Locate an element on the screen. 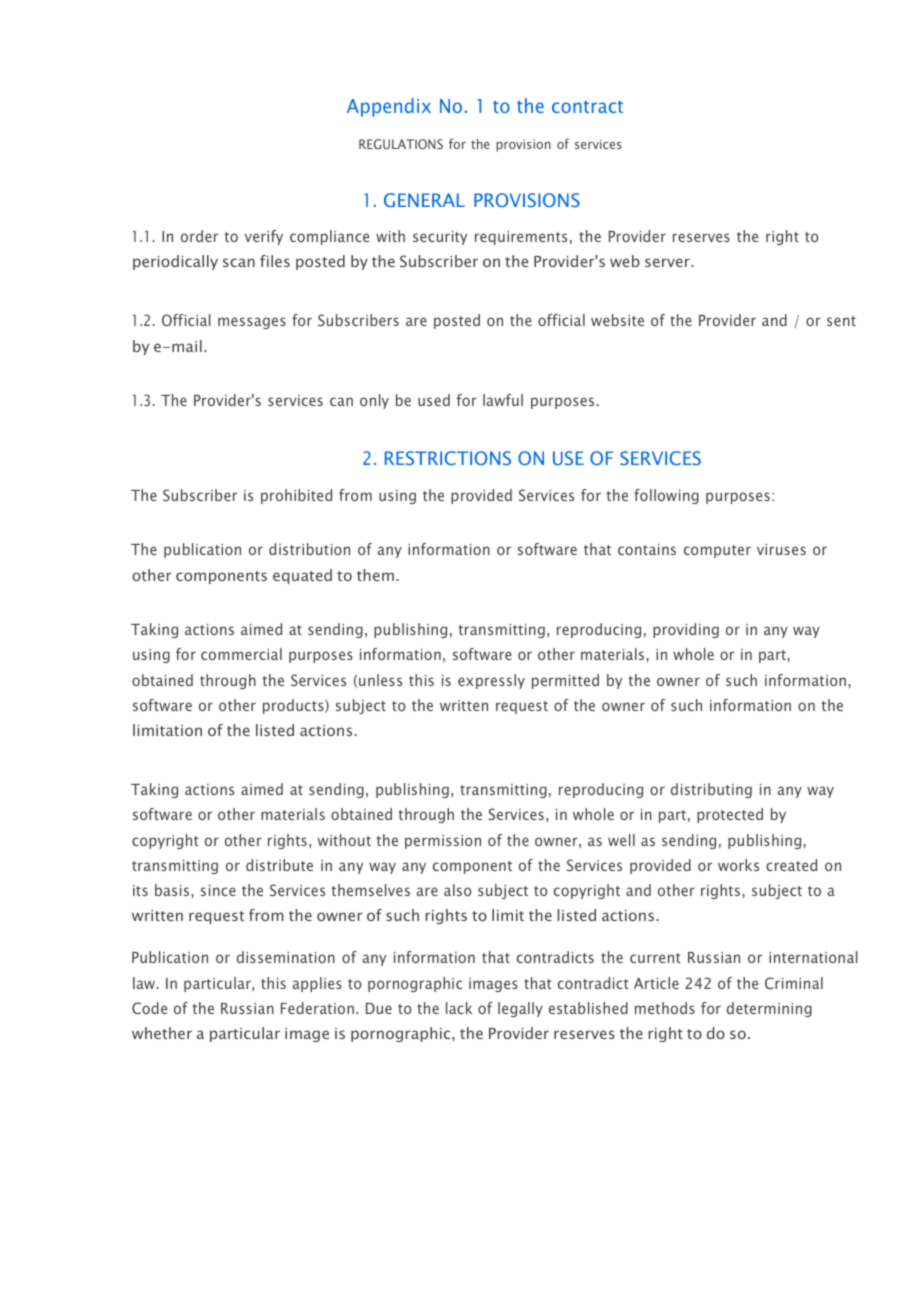  messages is located at coordinates (252, 323).
